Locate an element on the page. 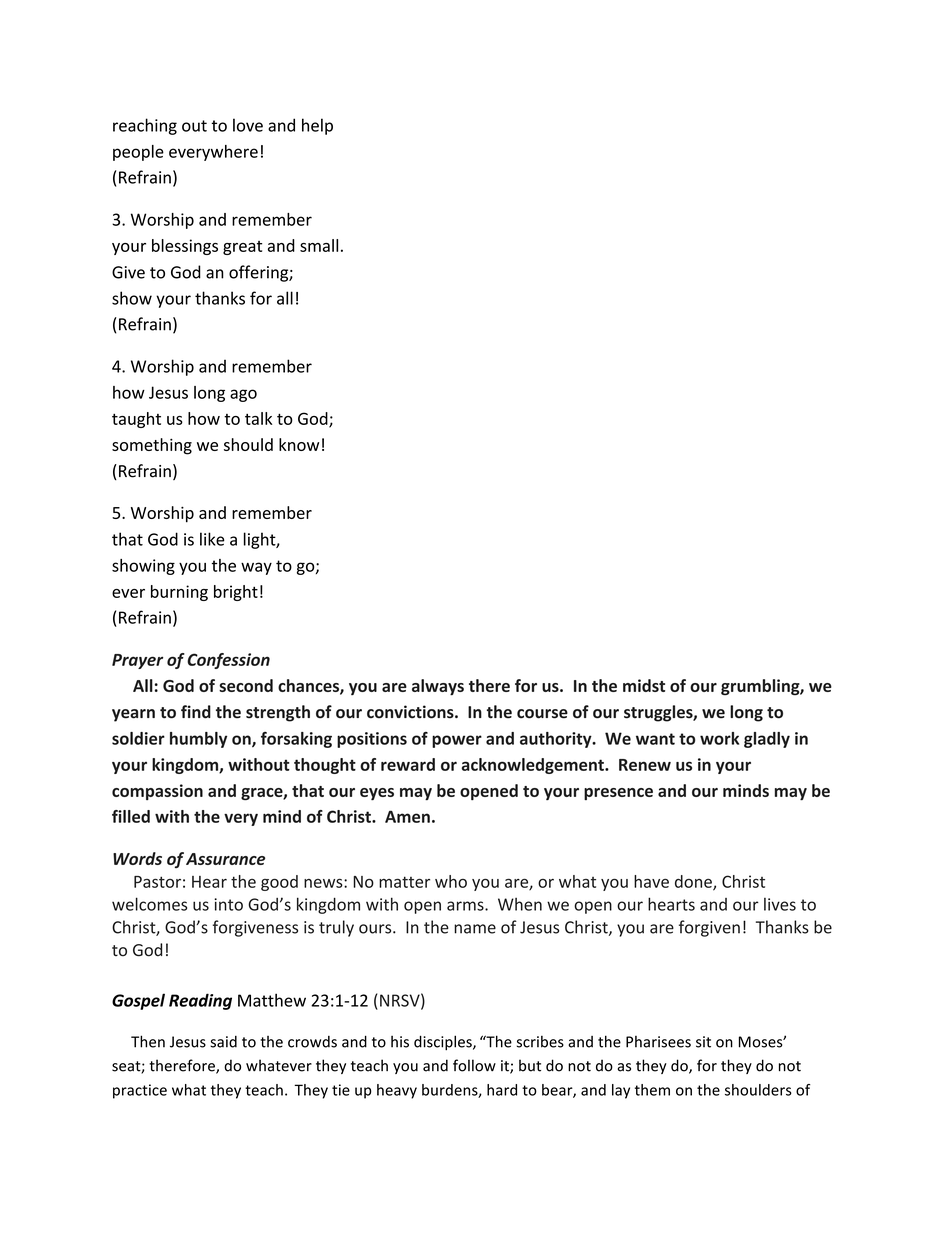 This image has width=952, height=1233. always is located at coordinates (438, 687).
